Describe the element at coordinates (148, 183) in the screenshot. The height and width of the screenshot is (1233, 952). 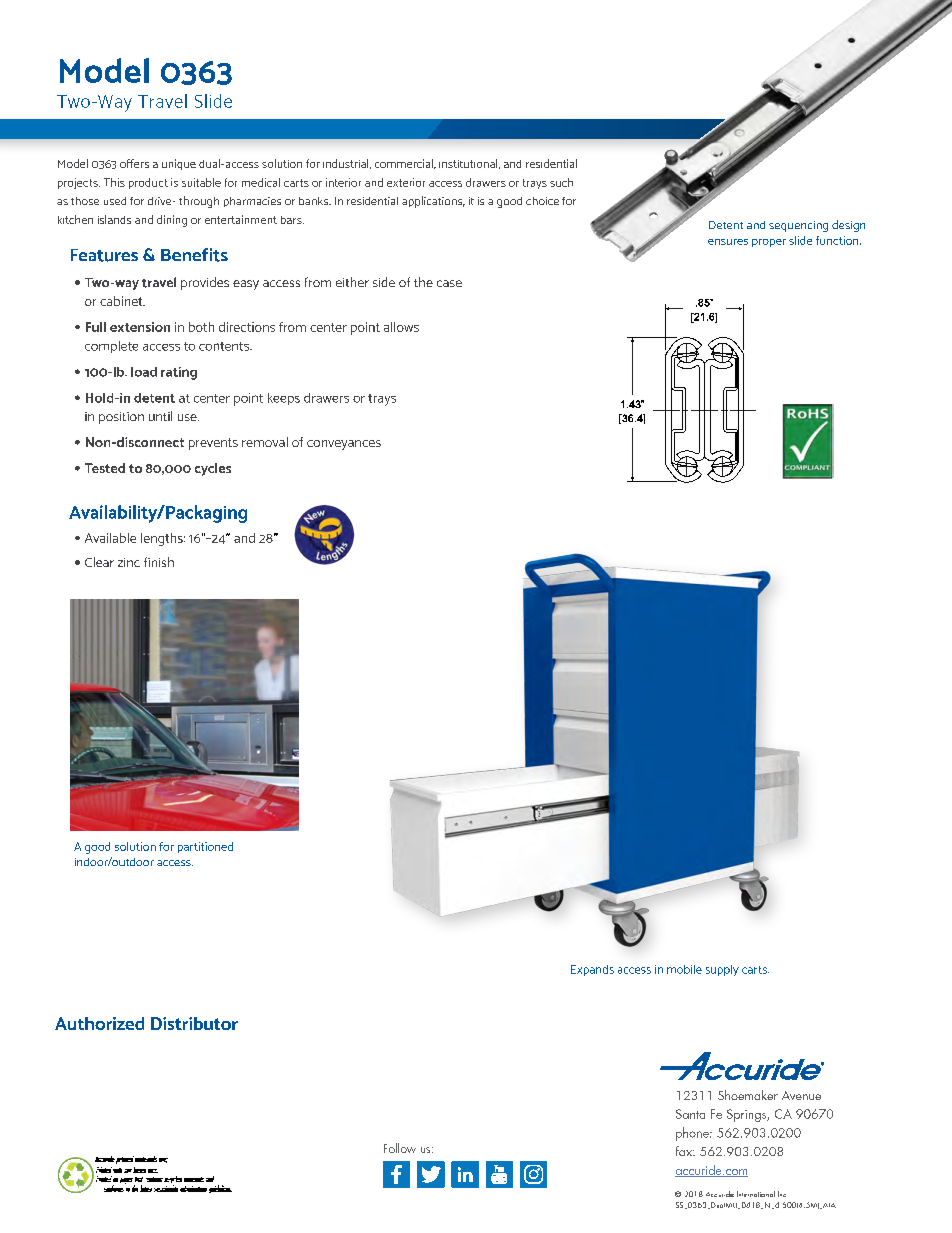
I see `product` at that location.
